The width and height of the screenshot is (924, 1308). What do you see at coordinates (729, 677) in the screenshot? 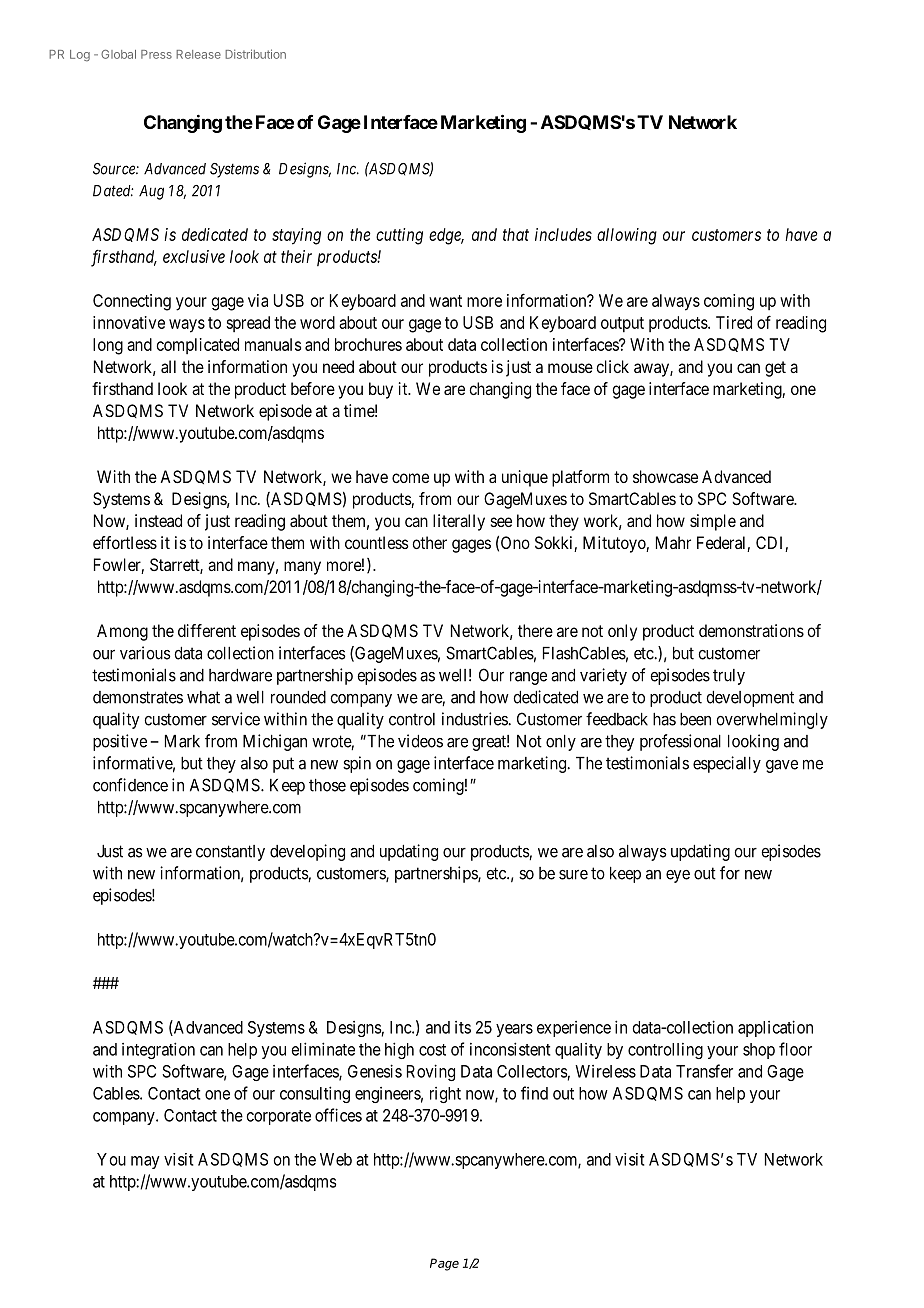
I see `truly` at bounding box center [729, 677].
